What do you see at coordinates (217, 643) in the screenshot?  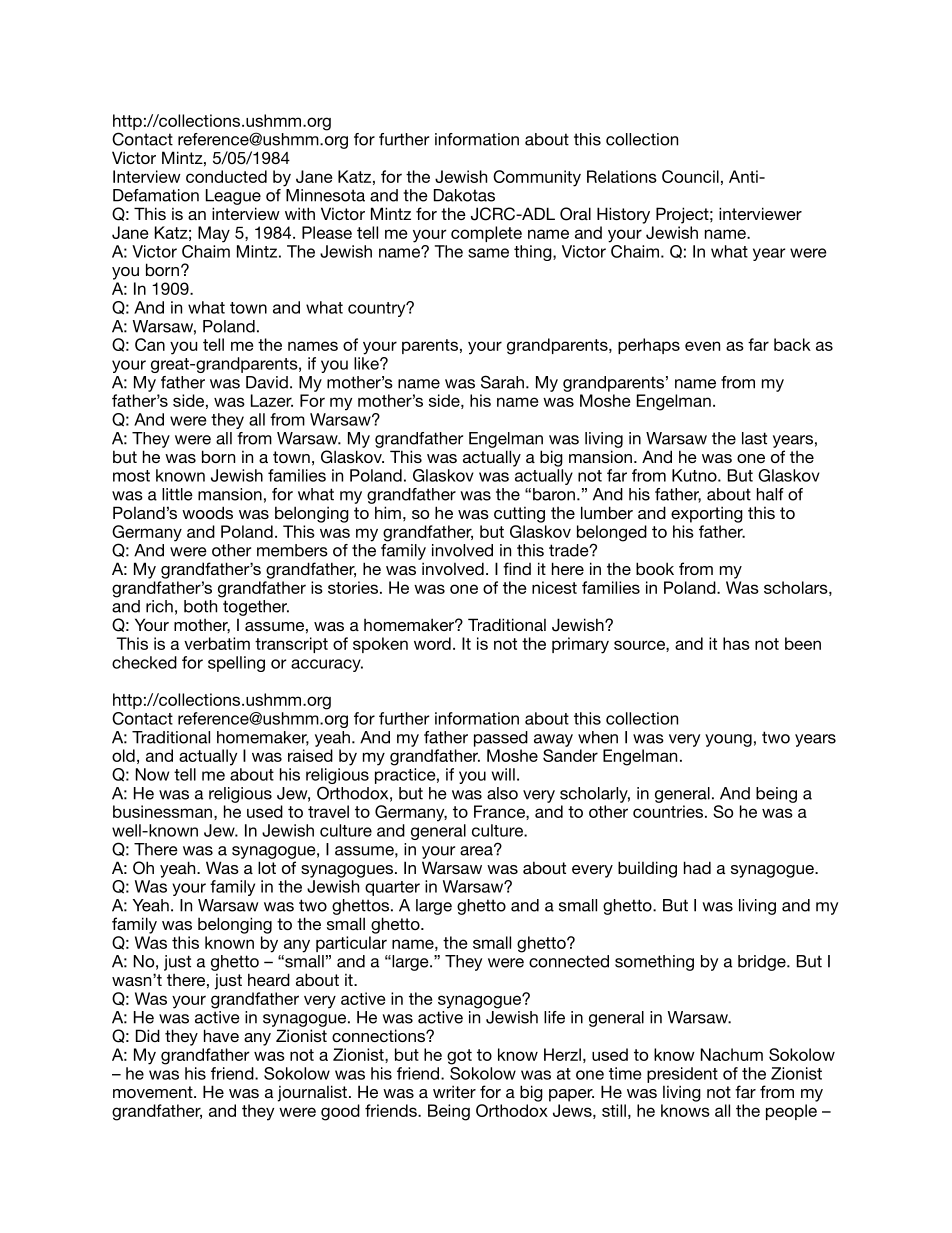 I see `verbatim` at bounding box center [217, 643].
